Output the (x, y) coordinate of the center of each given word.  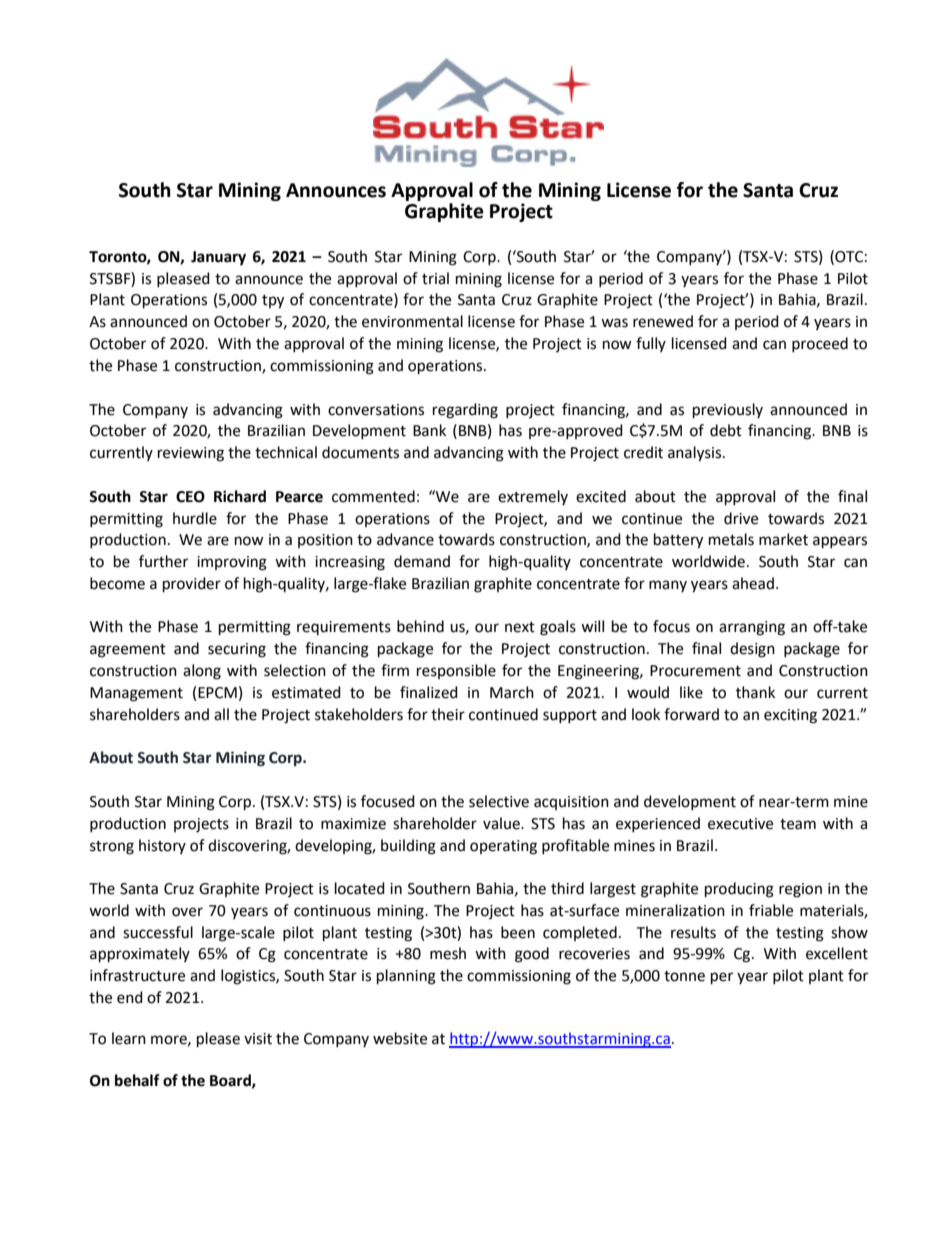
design (752, 650)
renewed (663, 321)
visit (258, 1039)
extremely (533, 497)
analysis (696, 454)
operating (503, 847)
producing (739, 890)
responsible (456, 671)
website (400, 1038)
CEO (190, 497)
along (202, 672)
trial (435, 278)
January (218, 258)
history (162, 846)
